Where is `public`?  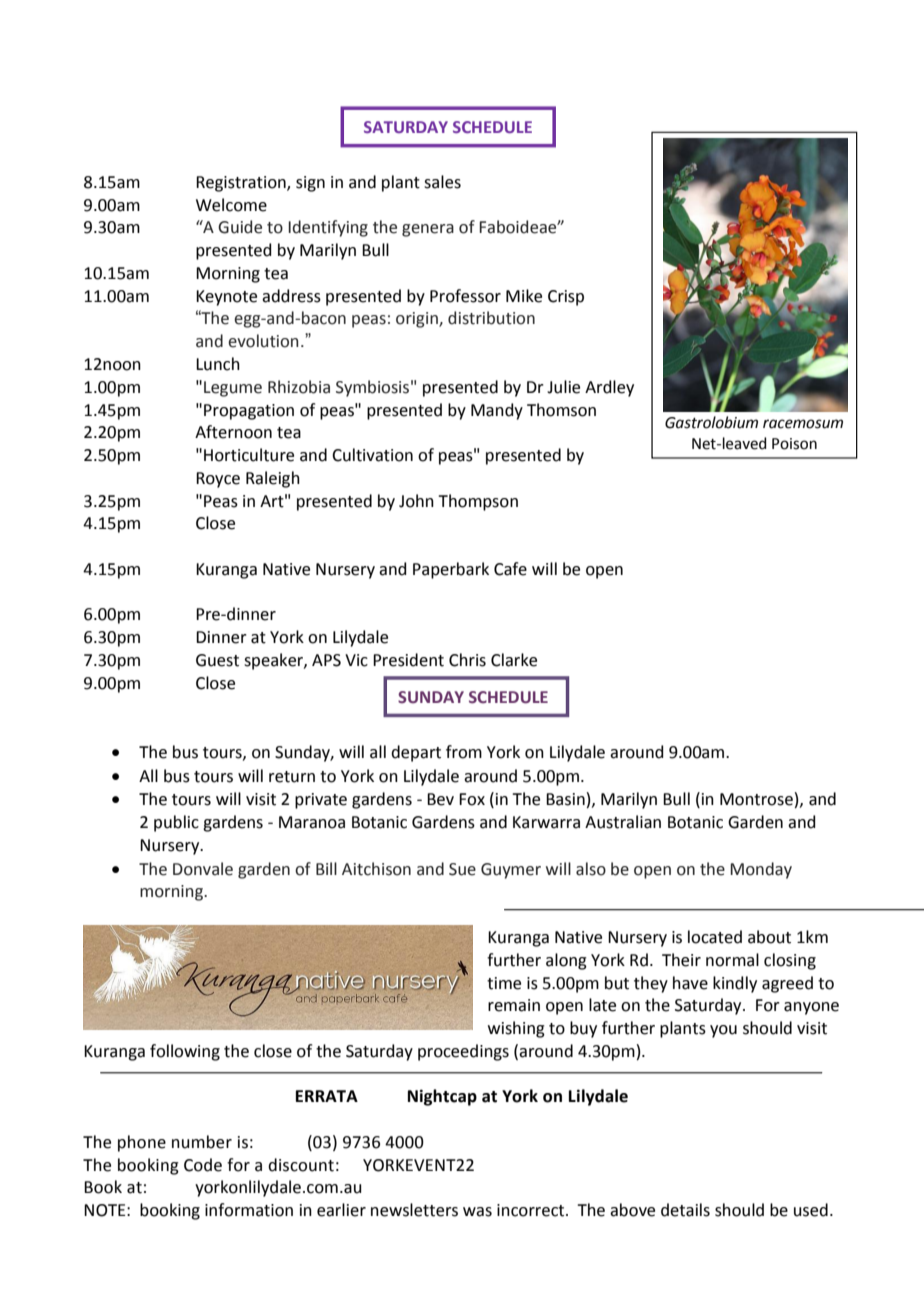 public is located at coordinates (176, 823).
